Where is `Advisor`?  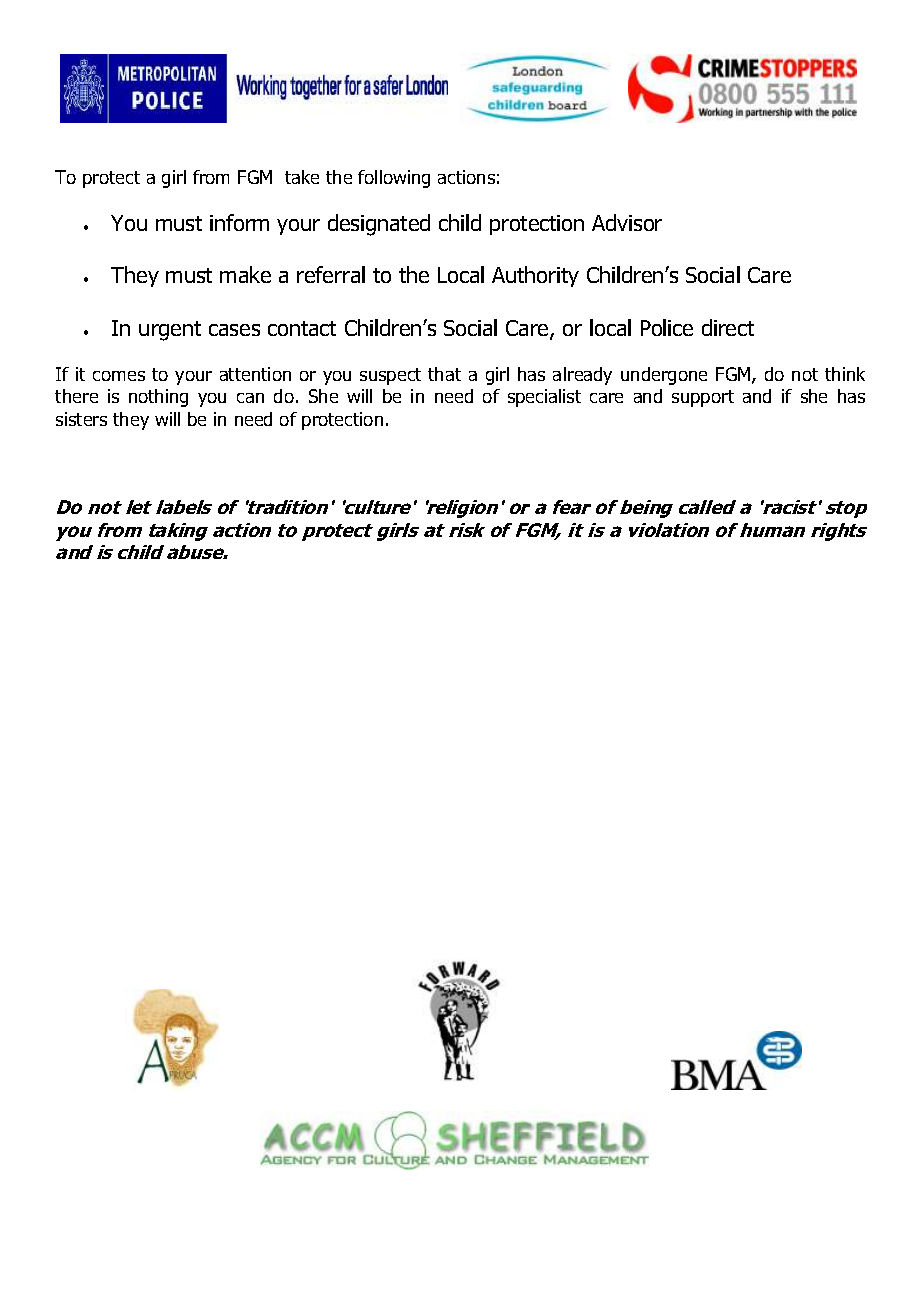
Advisor is located at coordinates (627, 222).
